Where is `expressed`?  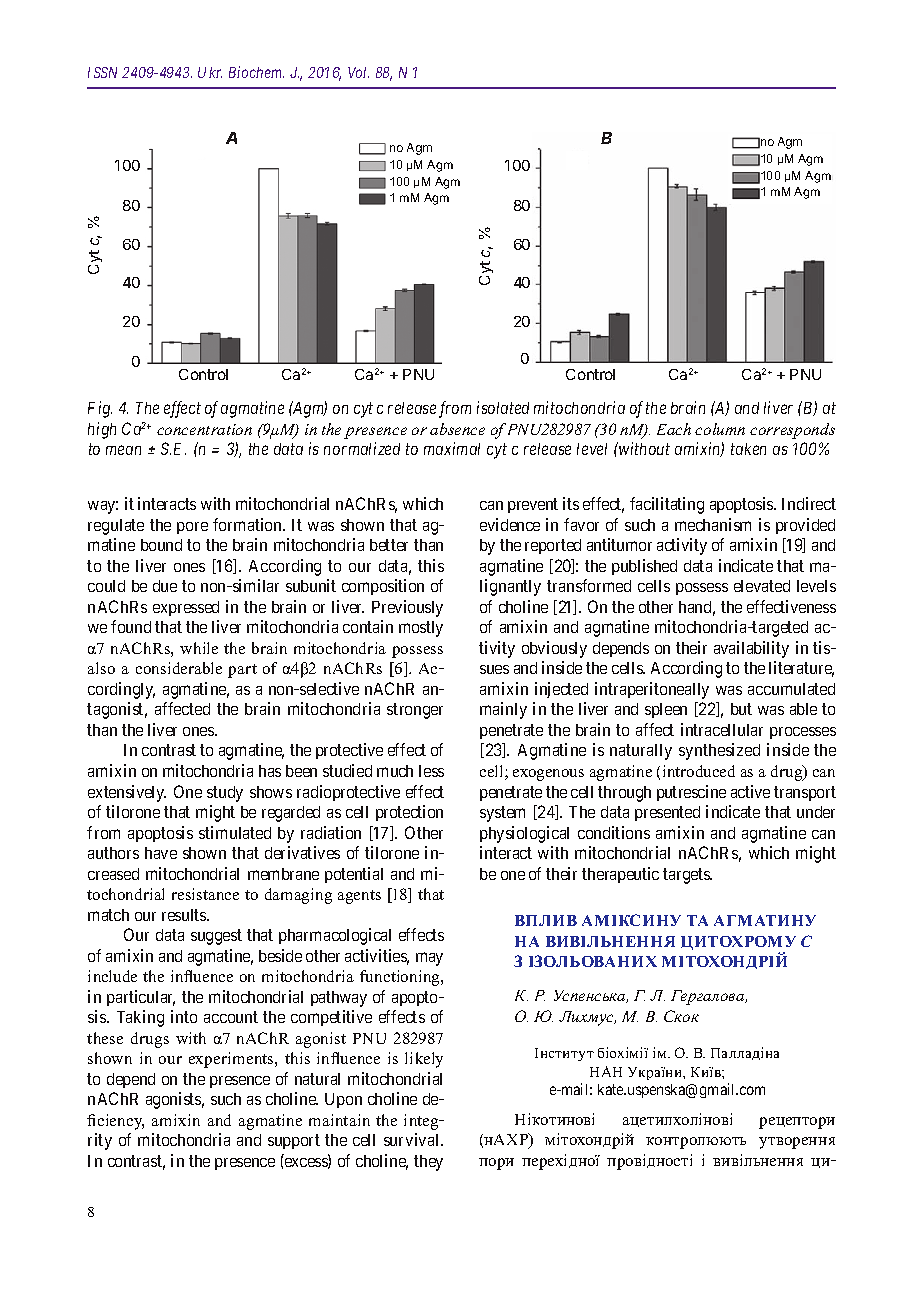
expressed is located at coordinates (186, 608).
